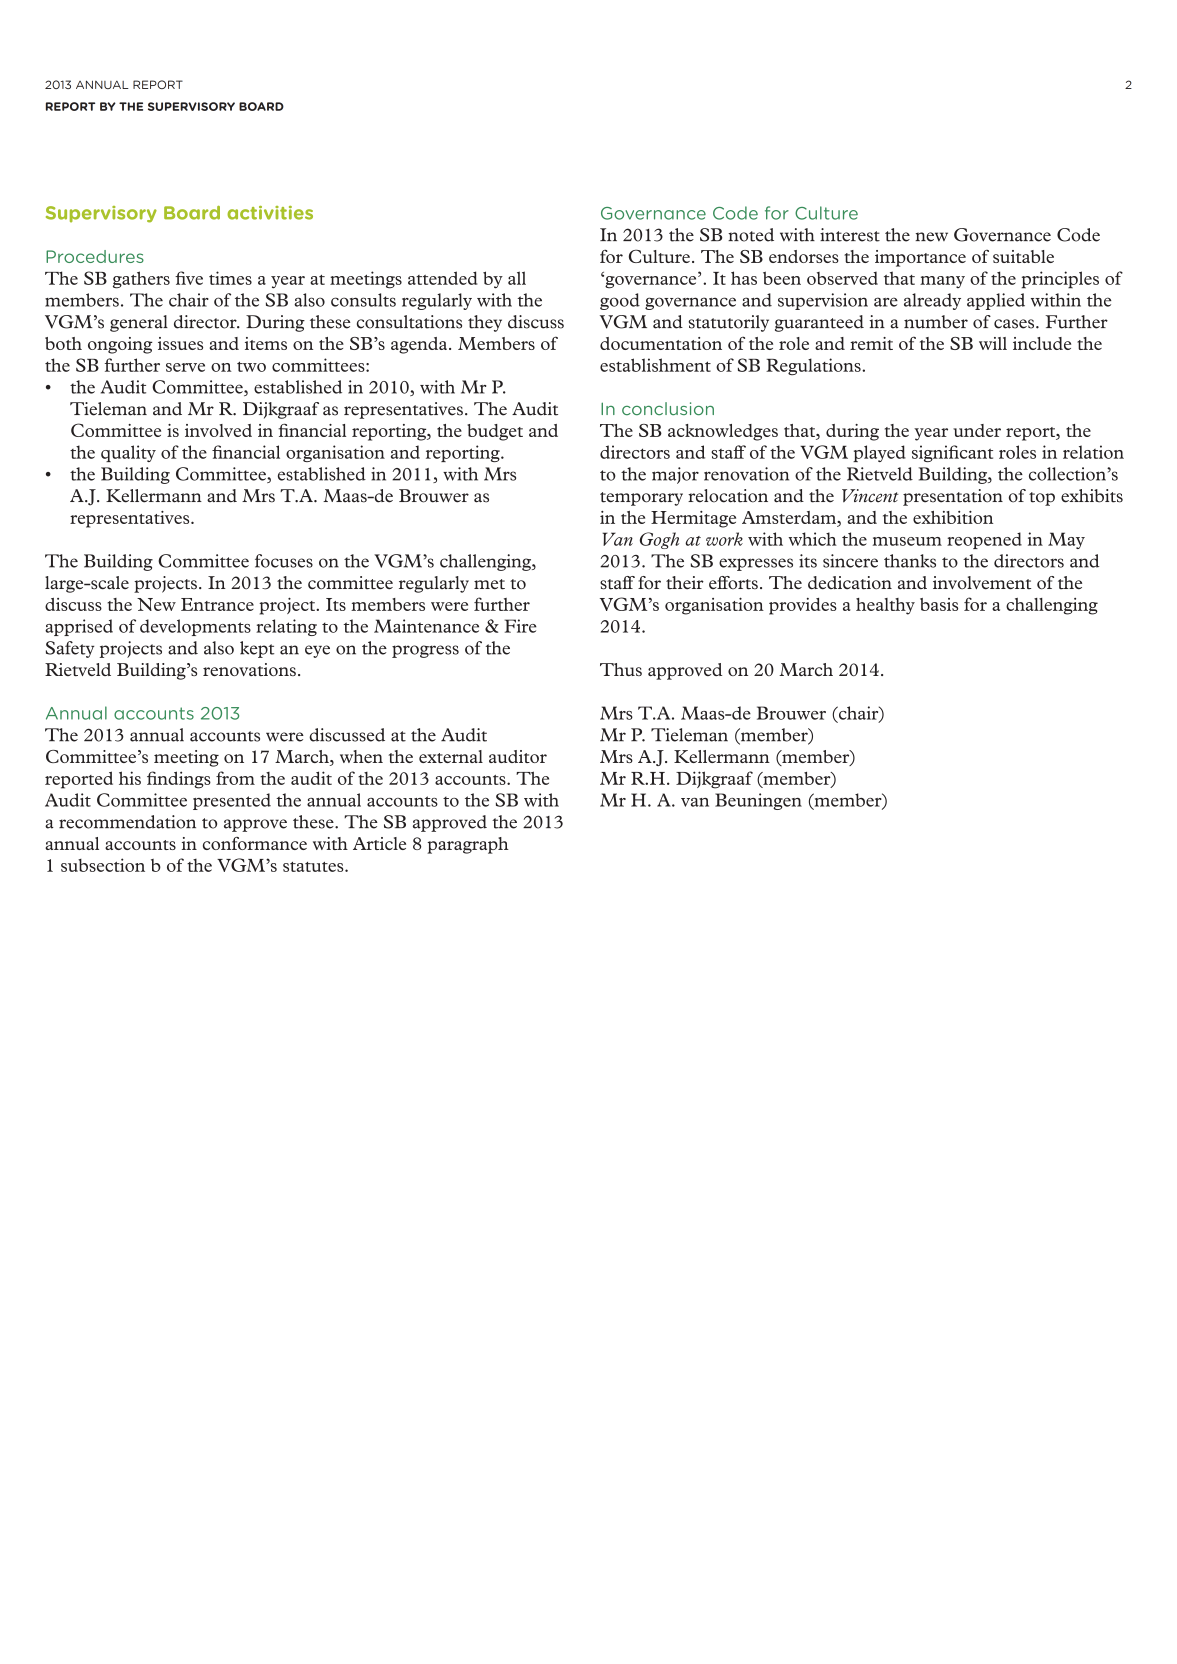  What do you see at coordinates (468, 845) in the screenshot?
I see `paragraph` at bounding box center [468, 845].
